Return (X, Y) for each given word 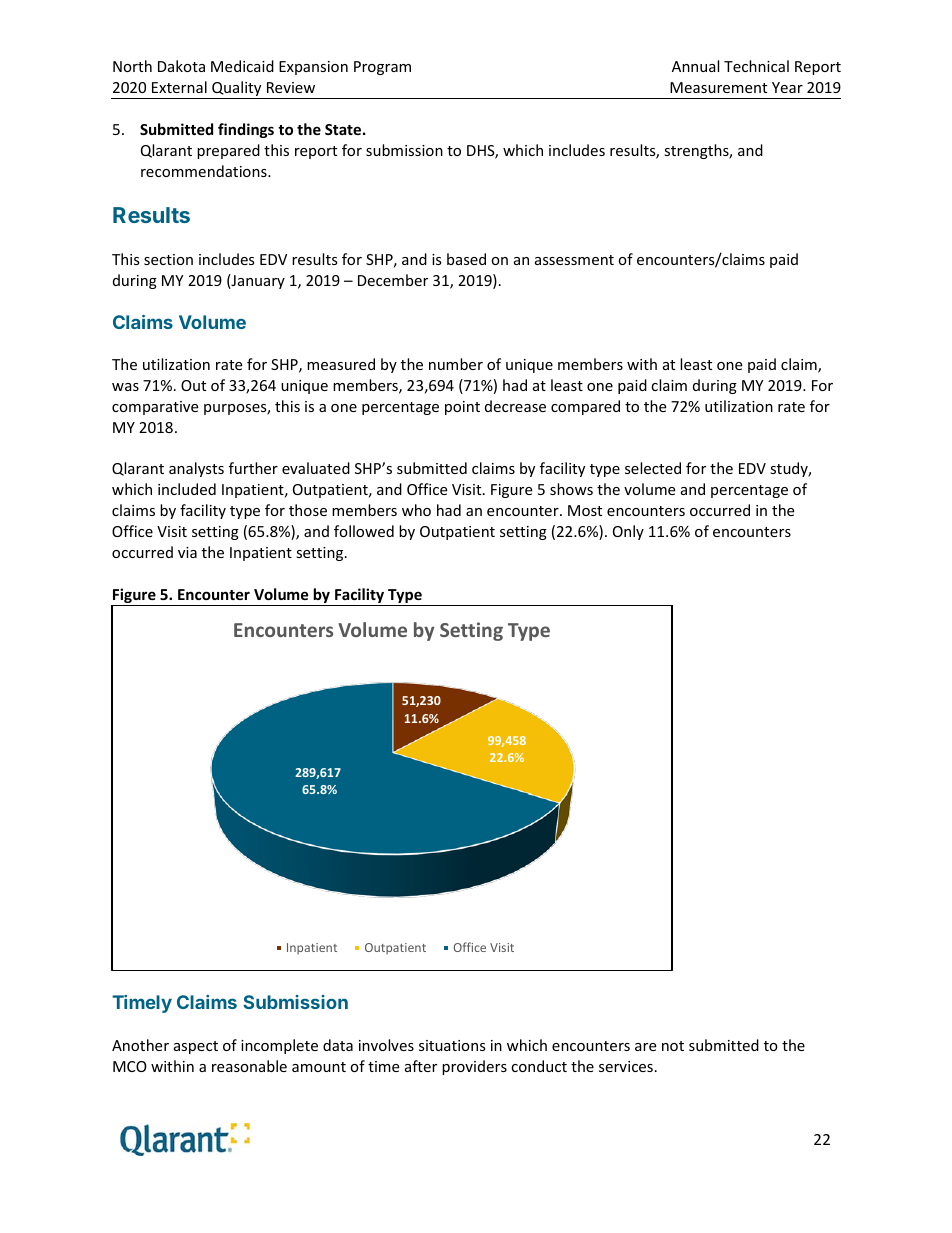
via (187, 552)
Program (382, 68)
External (179, 87)
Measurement (718, 87)
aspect (196, 1047)
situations (452, 1045)
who (416, 510)
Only (628, 532)
